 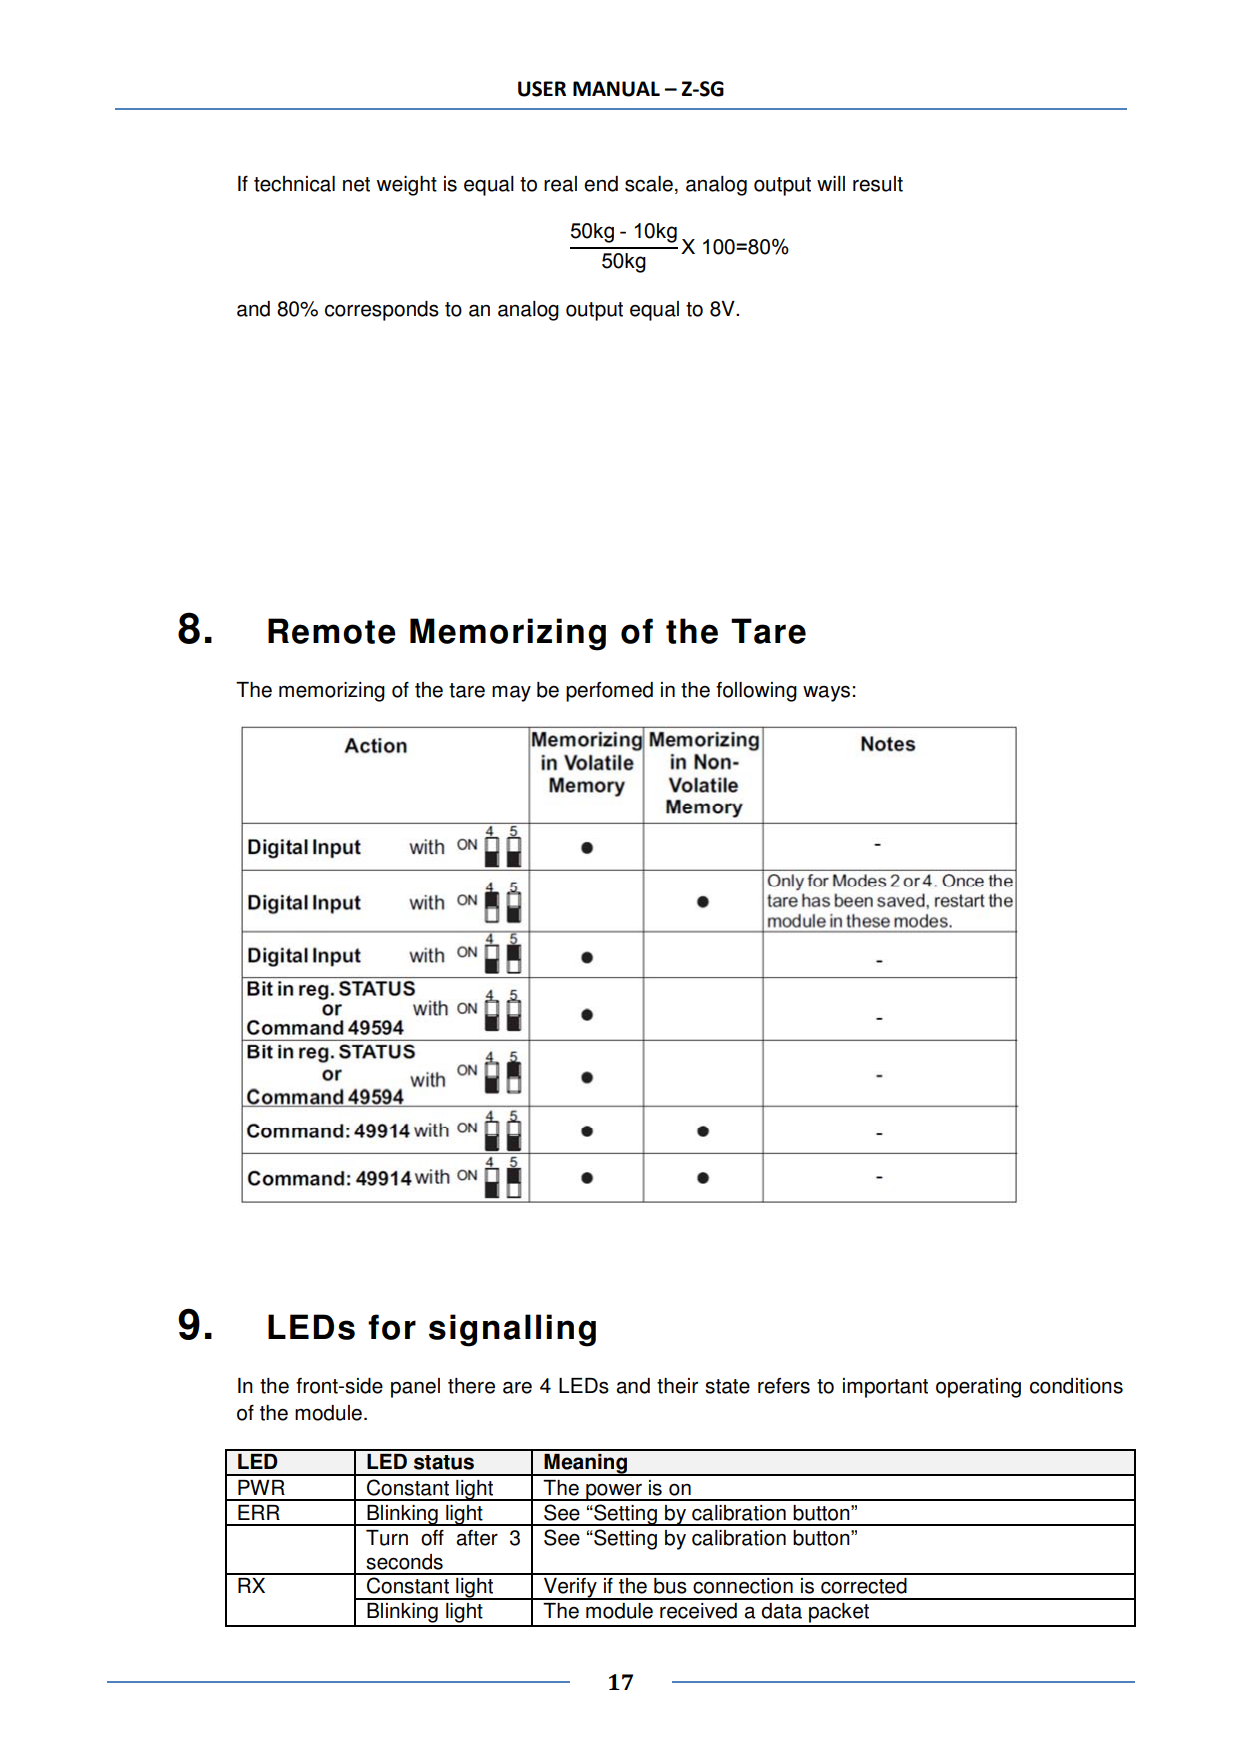 I want to click on operating, so click(x=978, y=1388).
